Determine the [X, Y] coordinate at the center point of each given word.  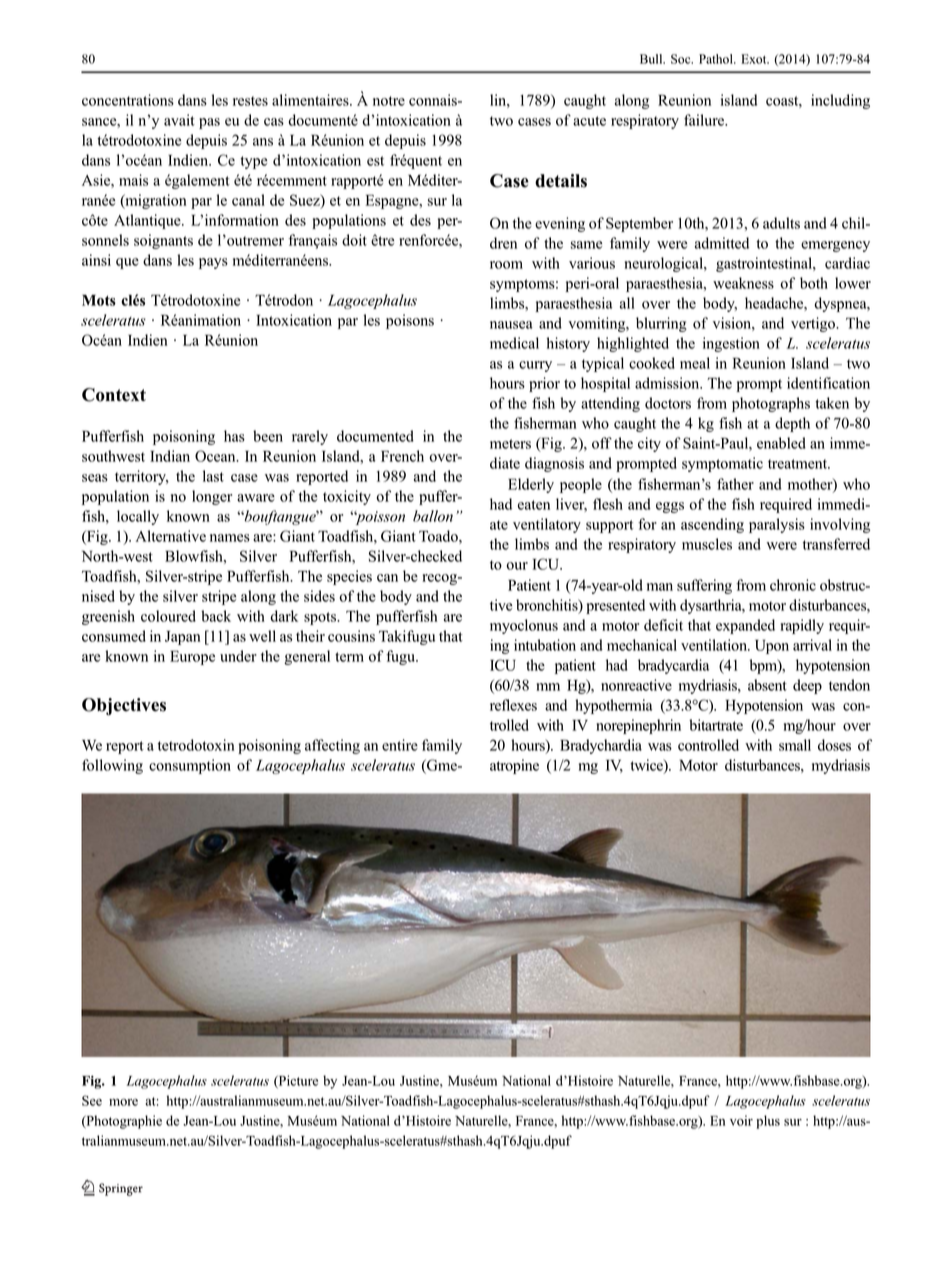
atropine [514, 766]
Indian [170, 456]
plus [768, 1122]
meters [510, 444]
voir [741, 1120]
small [795, 745]
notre [389, 101]
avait [179, 120]
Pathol [717, 59]
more [123, 1102]
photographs [771, 404]
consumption [190, 766]
